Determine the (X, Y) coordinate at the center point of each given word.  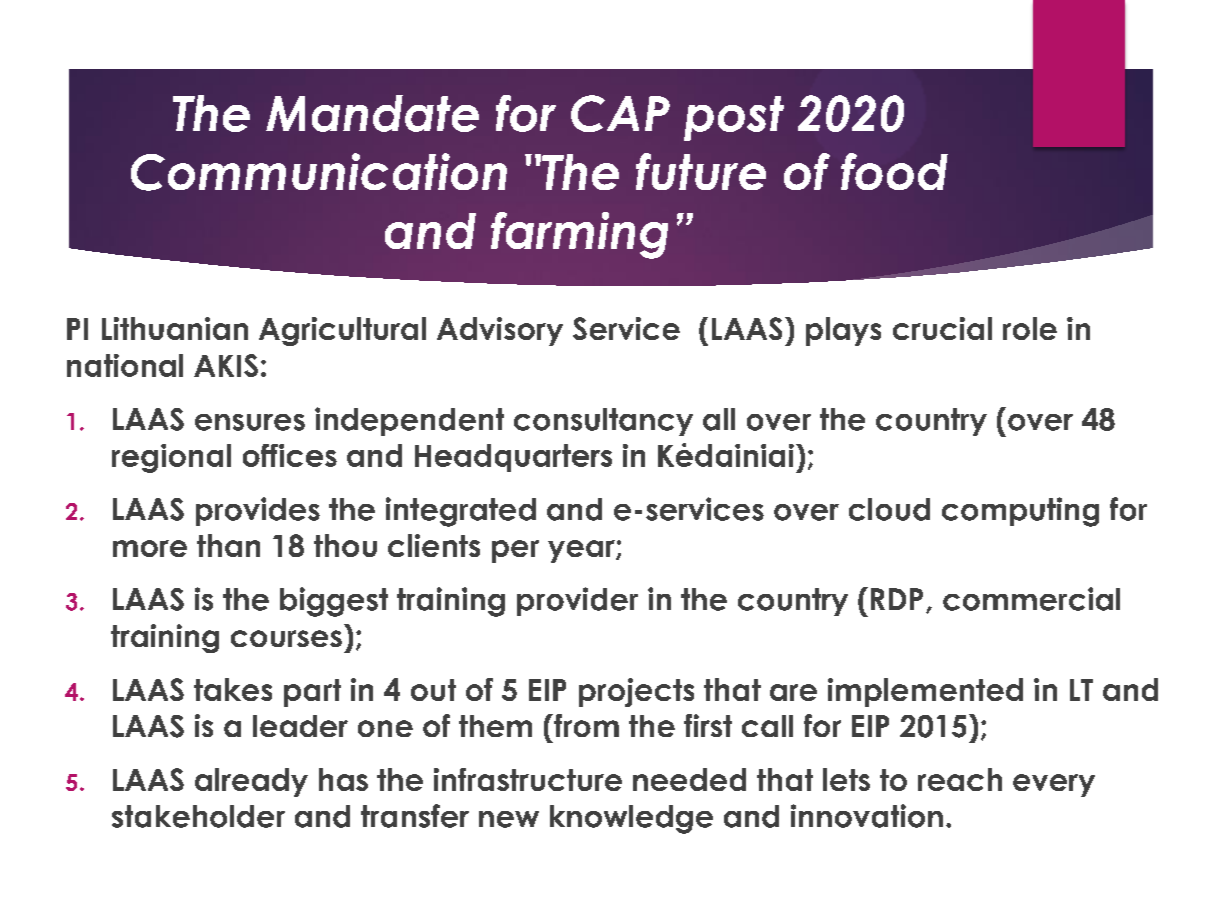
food (894, 171)
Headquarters (513, 458)
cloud (889, 509)
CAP (620, 113)
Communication (319, 172)
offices (290, 455)
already (251, 782)
